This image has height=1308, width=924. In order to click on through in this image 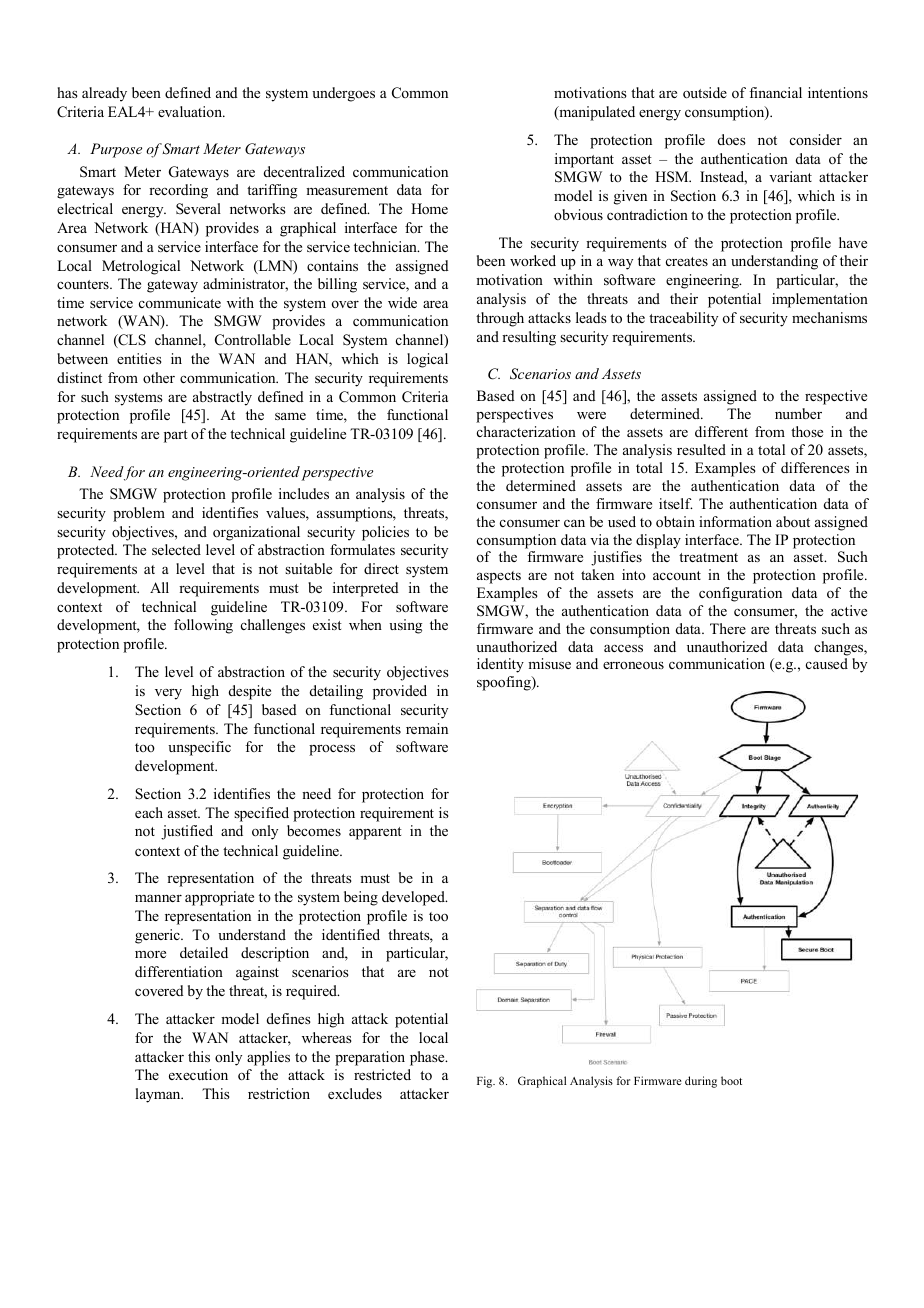, I will do `click(500, 319)`.
